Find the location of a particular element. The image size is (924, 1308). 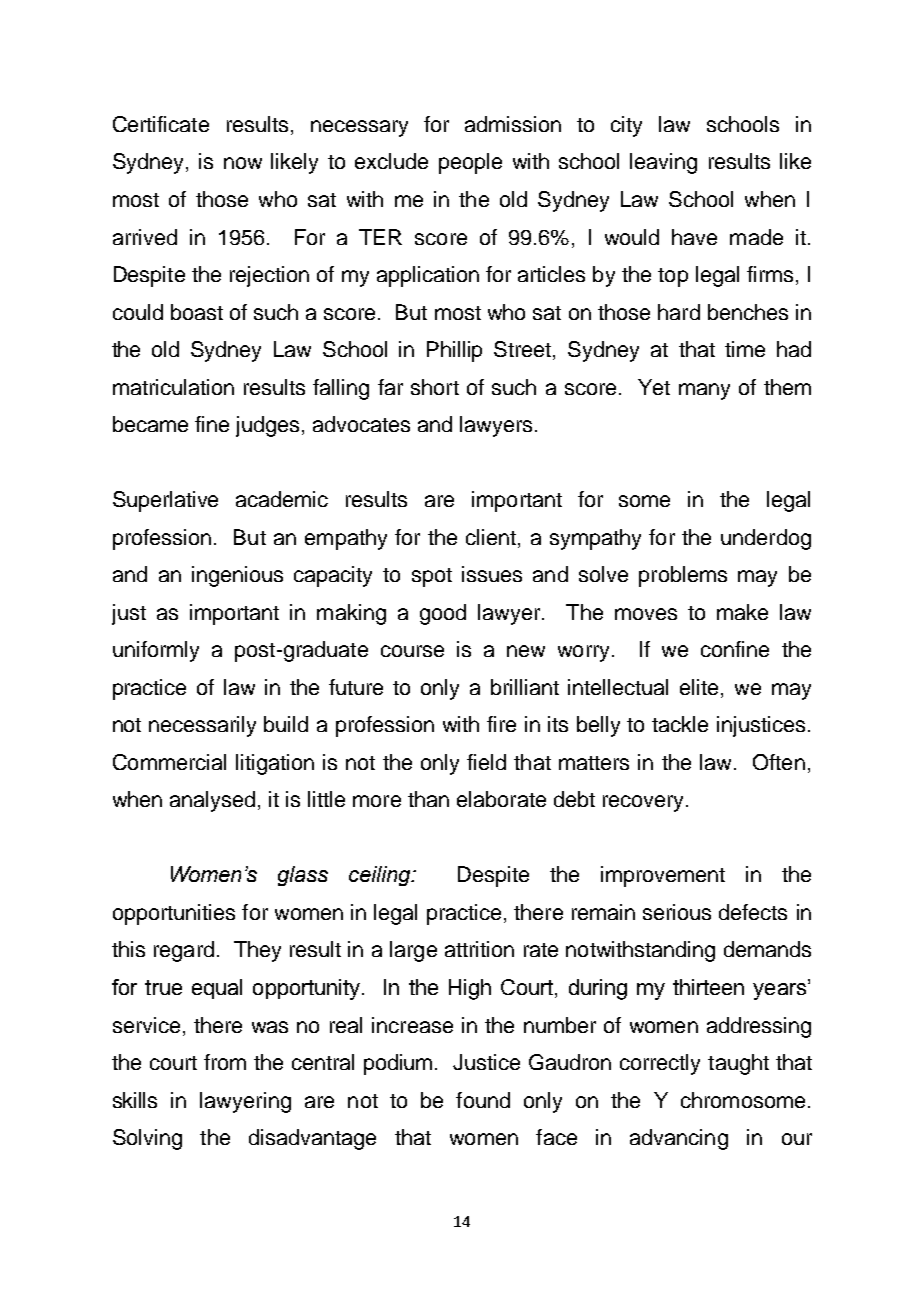

leaving is located at coordinates (663, 163).
